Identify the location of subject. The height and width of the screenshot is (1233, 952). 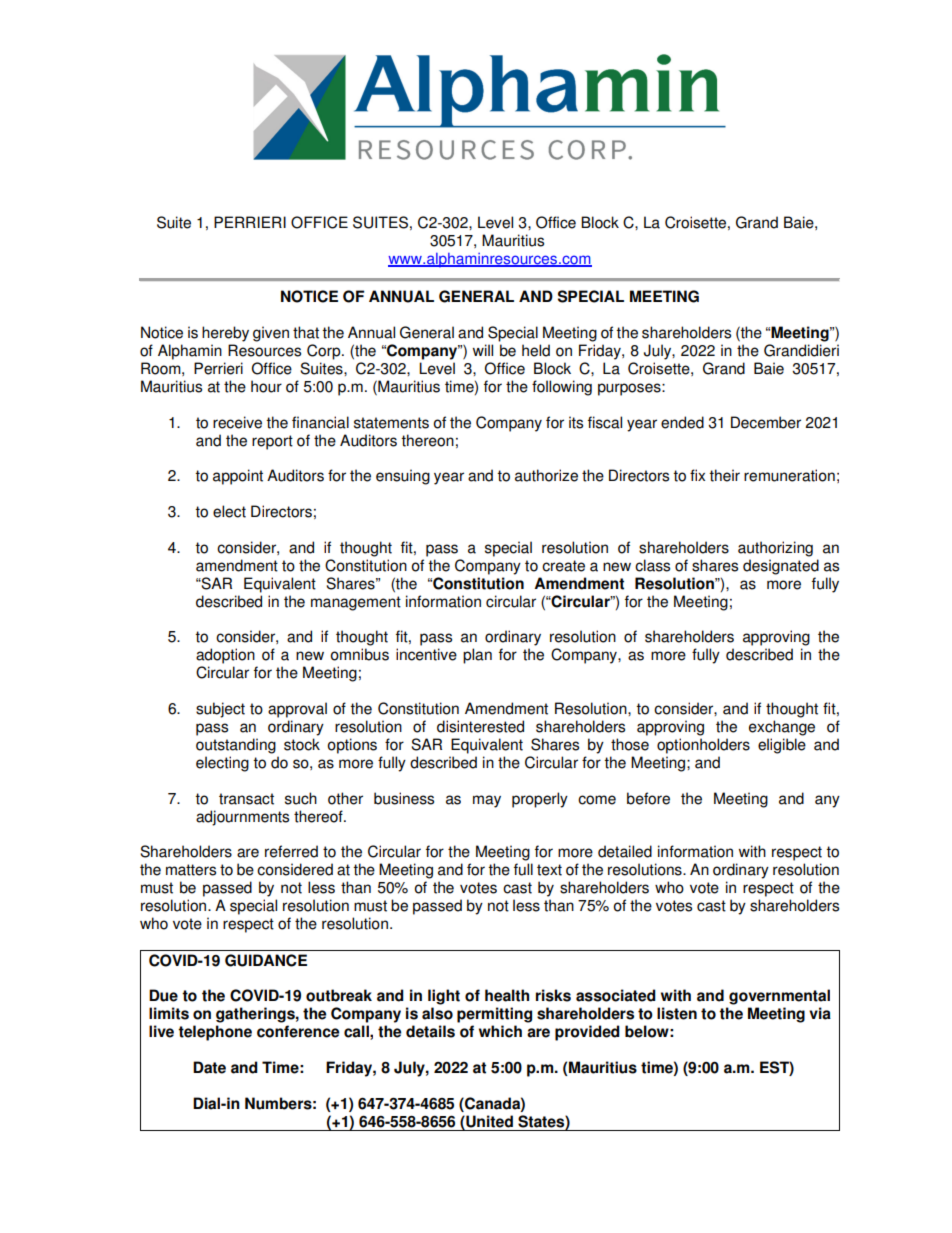
(220, 710).
